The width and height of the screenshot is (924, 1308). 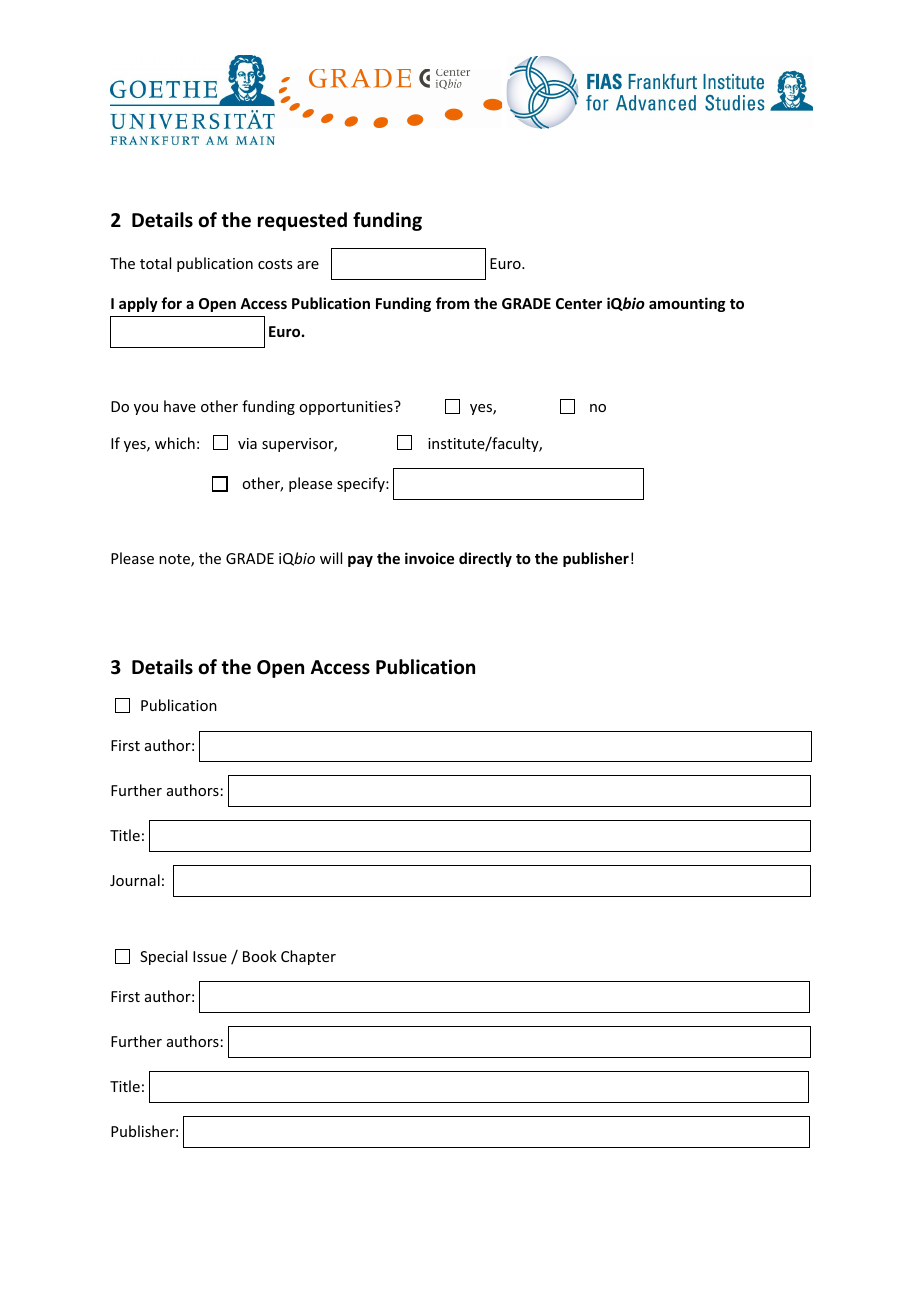 I want to click on Center, so click(x=579, y=303).
